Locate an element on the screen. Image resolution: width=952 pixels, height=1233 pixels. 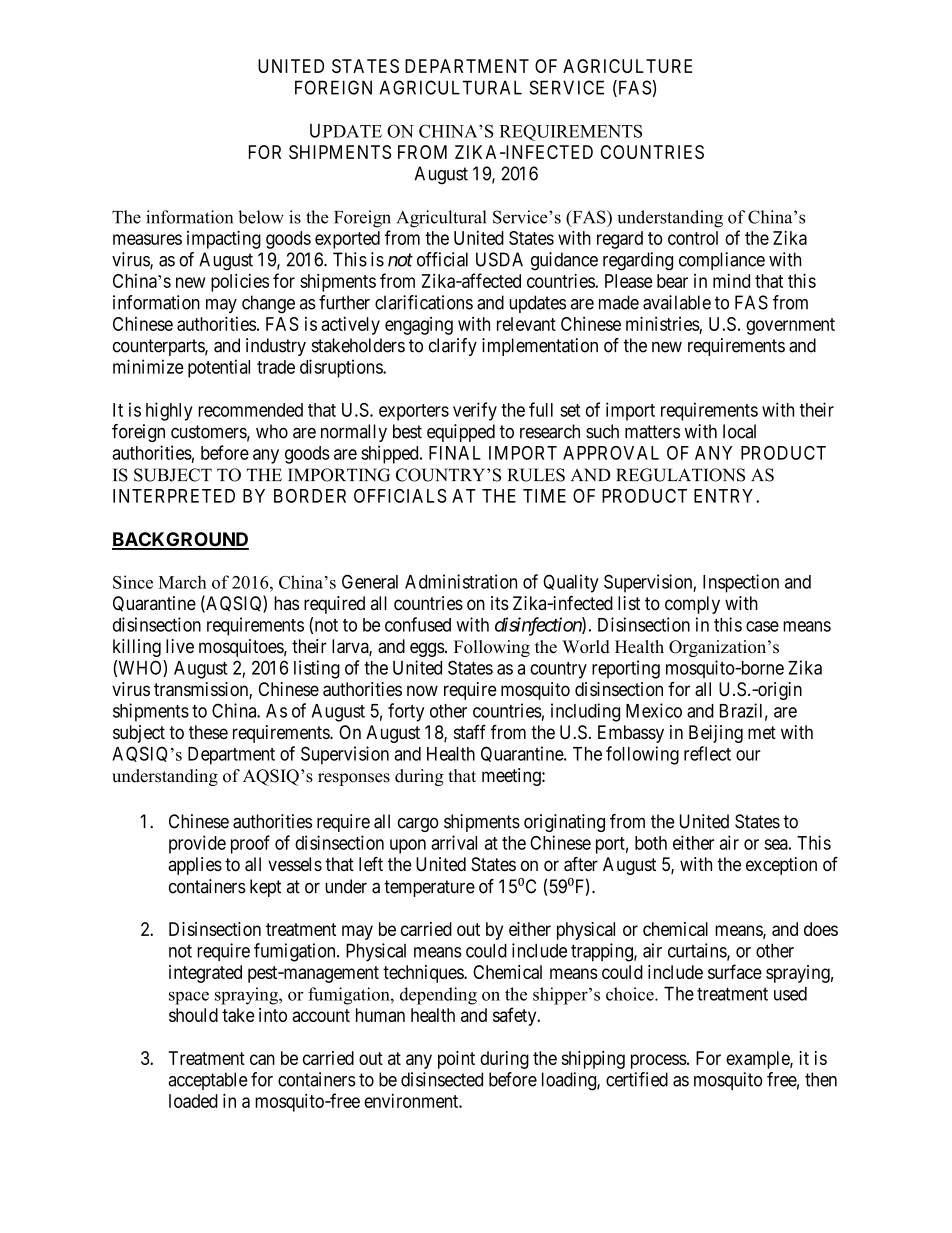
AGRICULTURE is located at coordinates (627, 66).
